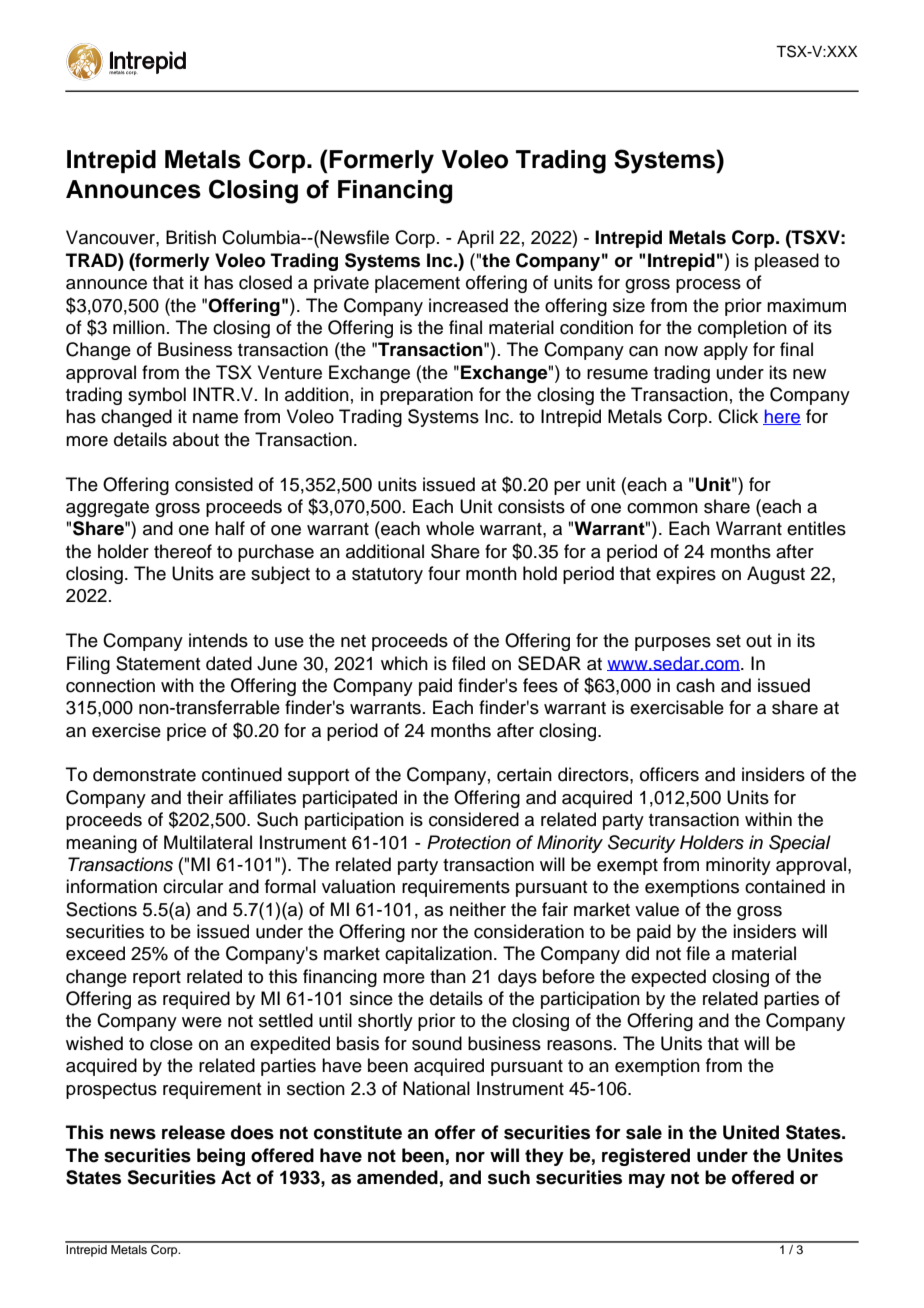  I want to click on cash, so click(695, 685).
